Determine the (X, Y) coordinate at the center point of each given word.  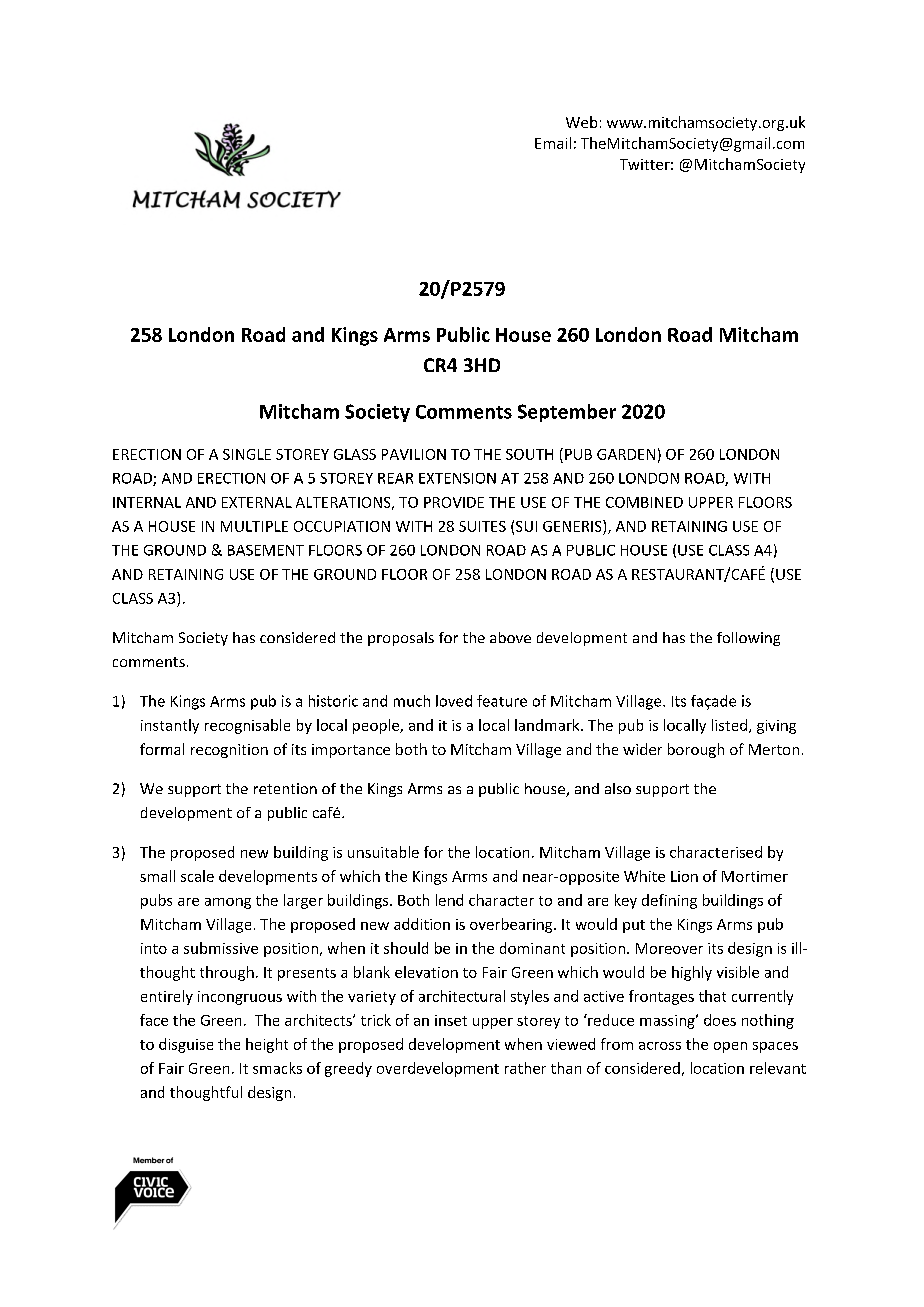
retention (285, 788)
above (510, 637)
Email (553, 143)
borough (696, 750)
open (730, 1047)
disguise (186, 1045)
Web (581, 122)
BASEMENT (266, 550)
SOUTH (529, 454)
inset (451, 1020)
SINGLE (247, 454)
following (748, 639)
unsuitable (383, 852)
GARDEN (626, 454)
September (567, 413)
